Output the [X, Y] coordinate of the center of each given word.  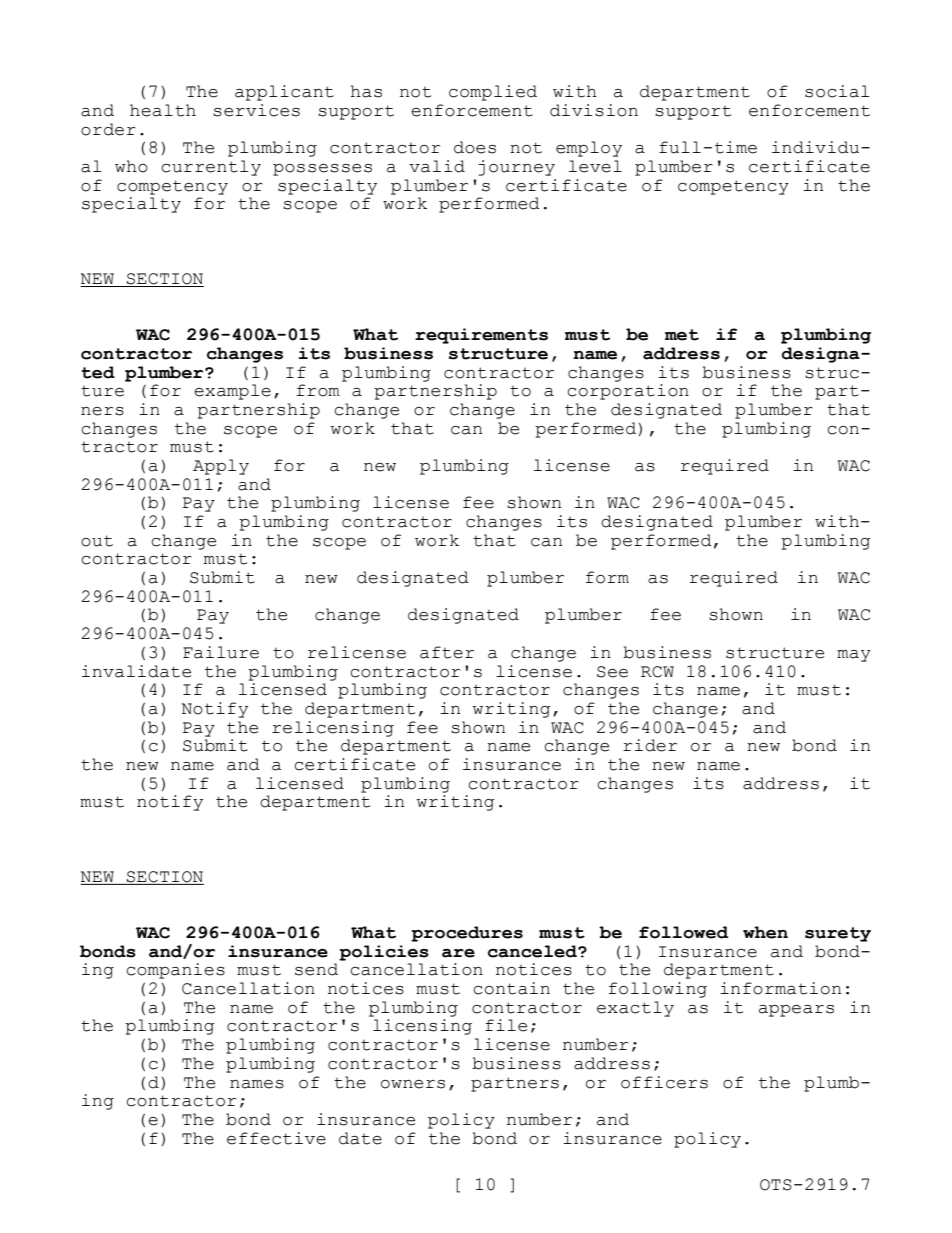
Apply [221, 467]
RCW [657, 672]
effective [276, 1138]
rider [650, 745]
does [475, 147]
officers [664, 1082]
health [163, 110]
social [837, 91]
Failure [221, 652]
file [506, 1025]
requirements [481, 336]
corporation [628, 392]
